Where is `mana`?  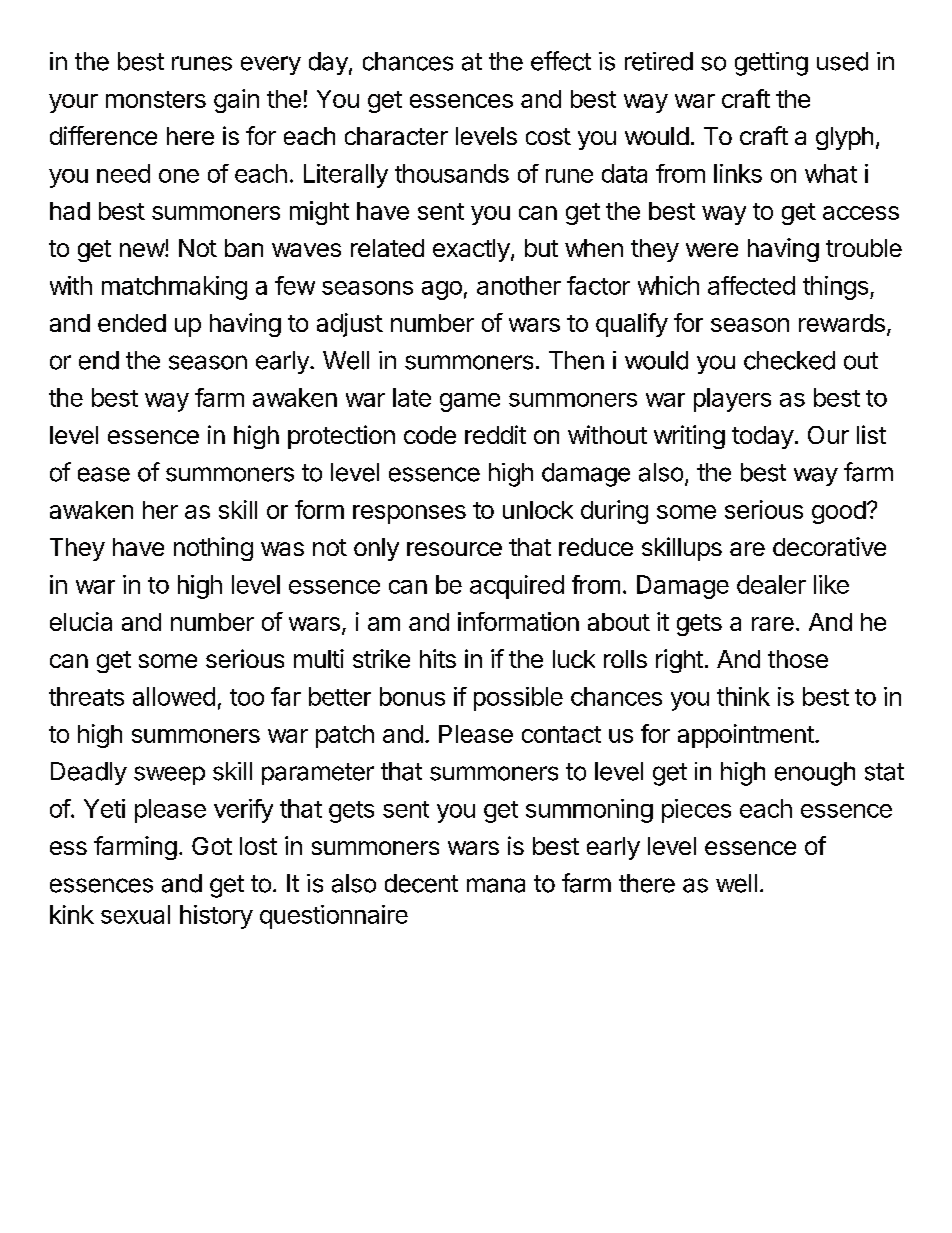 mana is located at coordinates (496, 885).
